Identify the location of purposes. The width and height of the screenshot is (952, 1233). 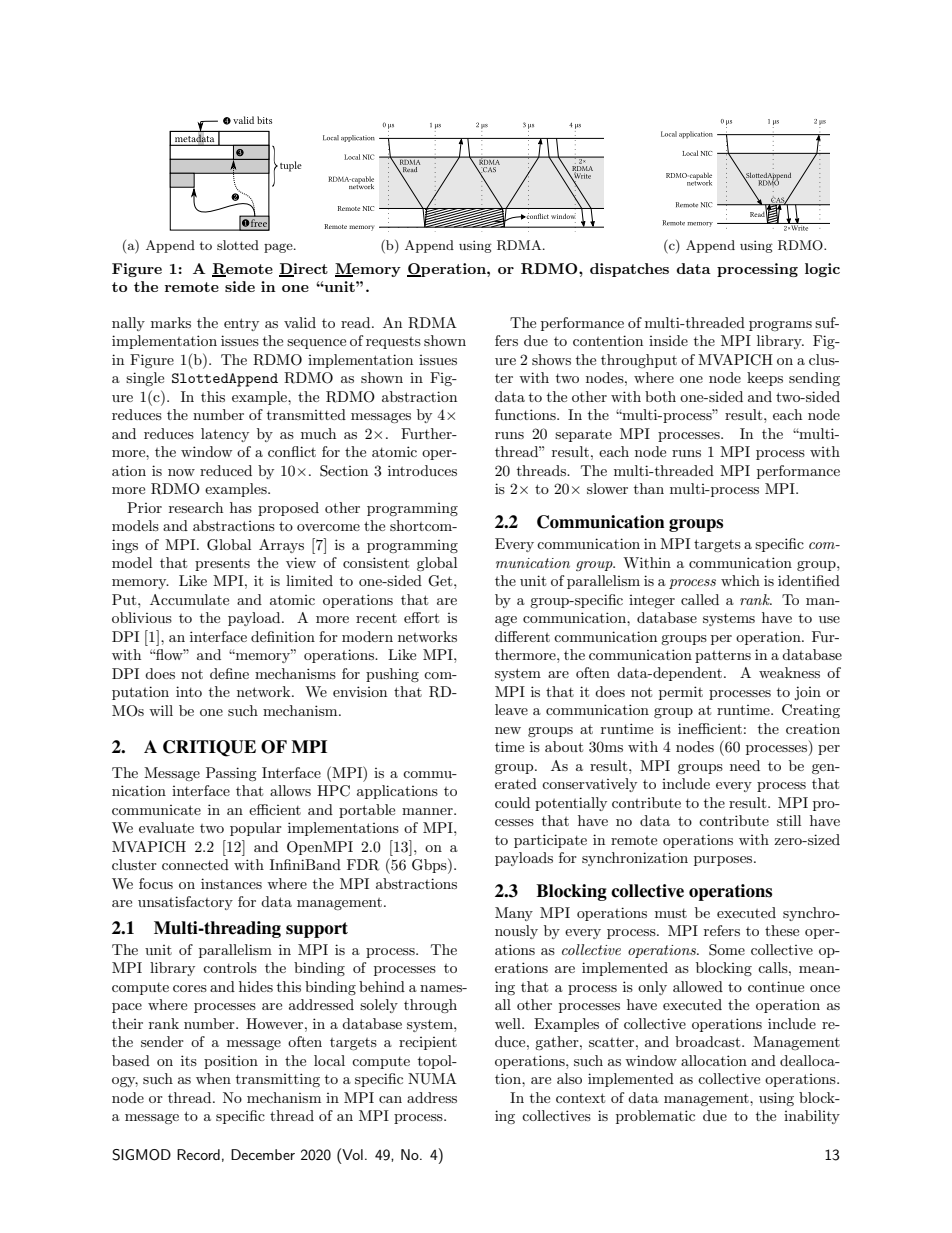
(724, 861).
